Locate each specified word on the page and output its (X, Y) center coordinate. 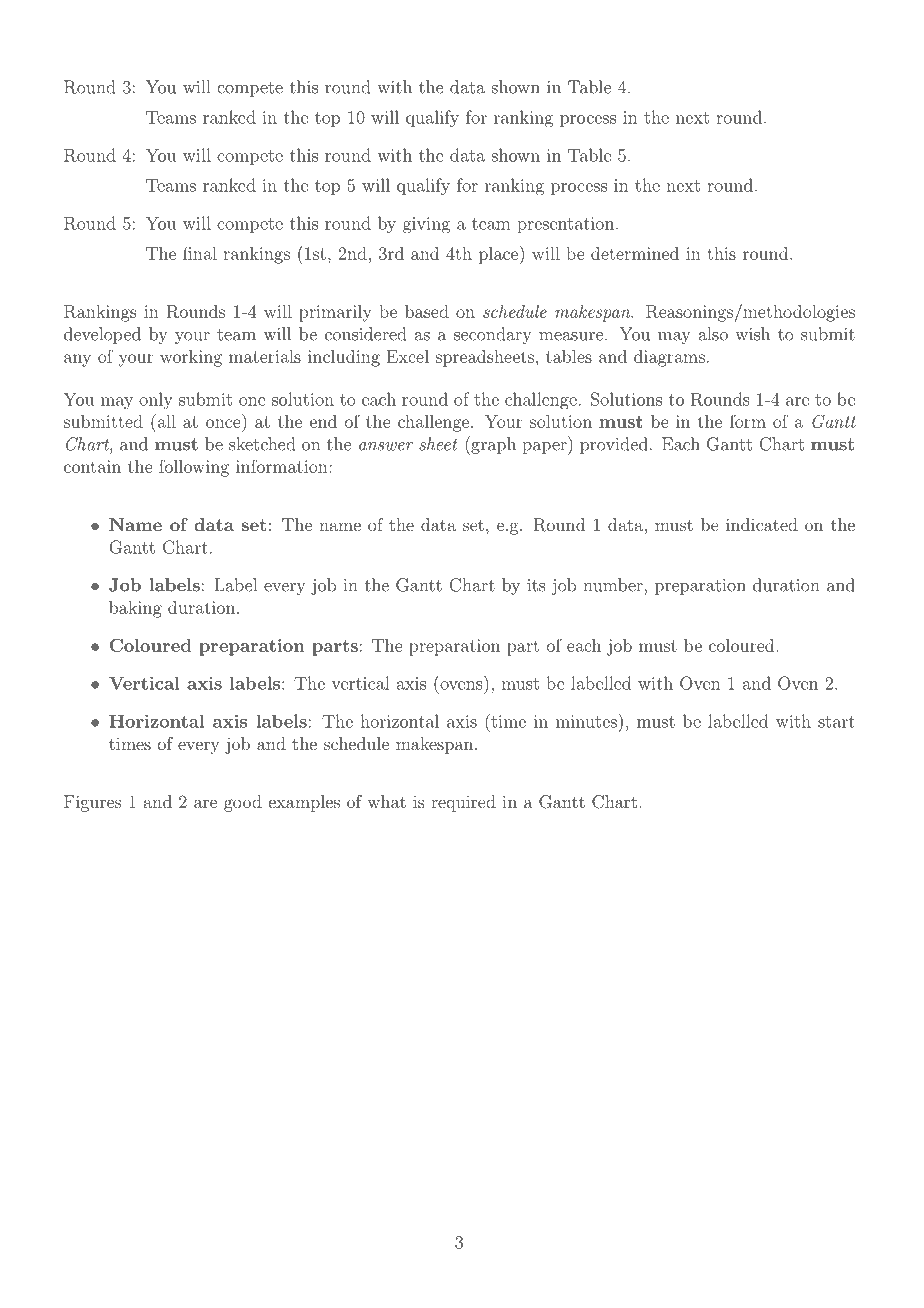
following (194, 468)
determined (635, 253)
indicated (762, 524)
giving (426, 225)
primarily (335, 313)
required (463, 803)
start (836, 722)
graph (492, 445)
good (243, 803)
